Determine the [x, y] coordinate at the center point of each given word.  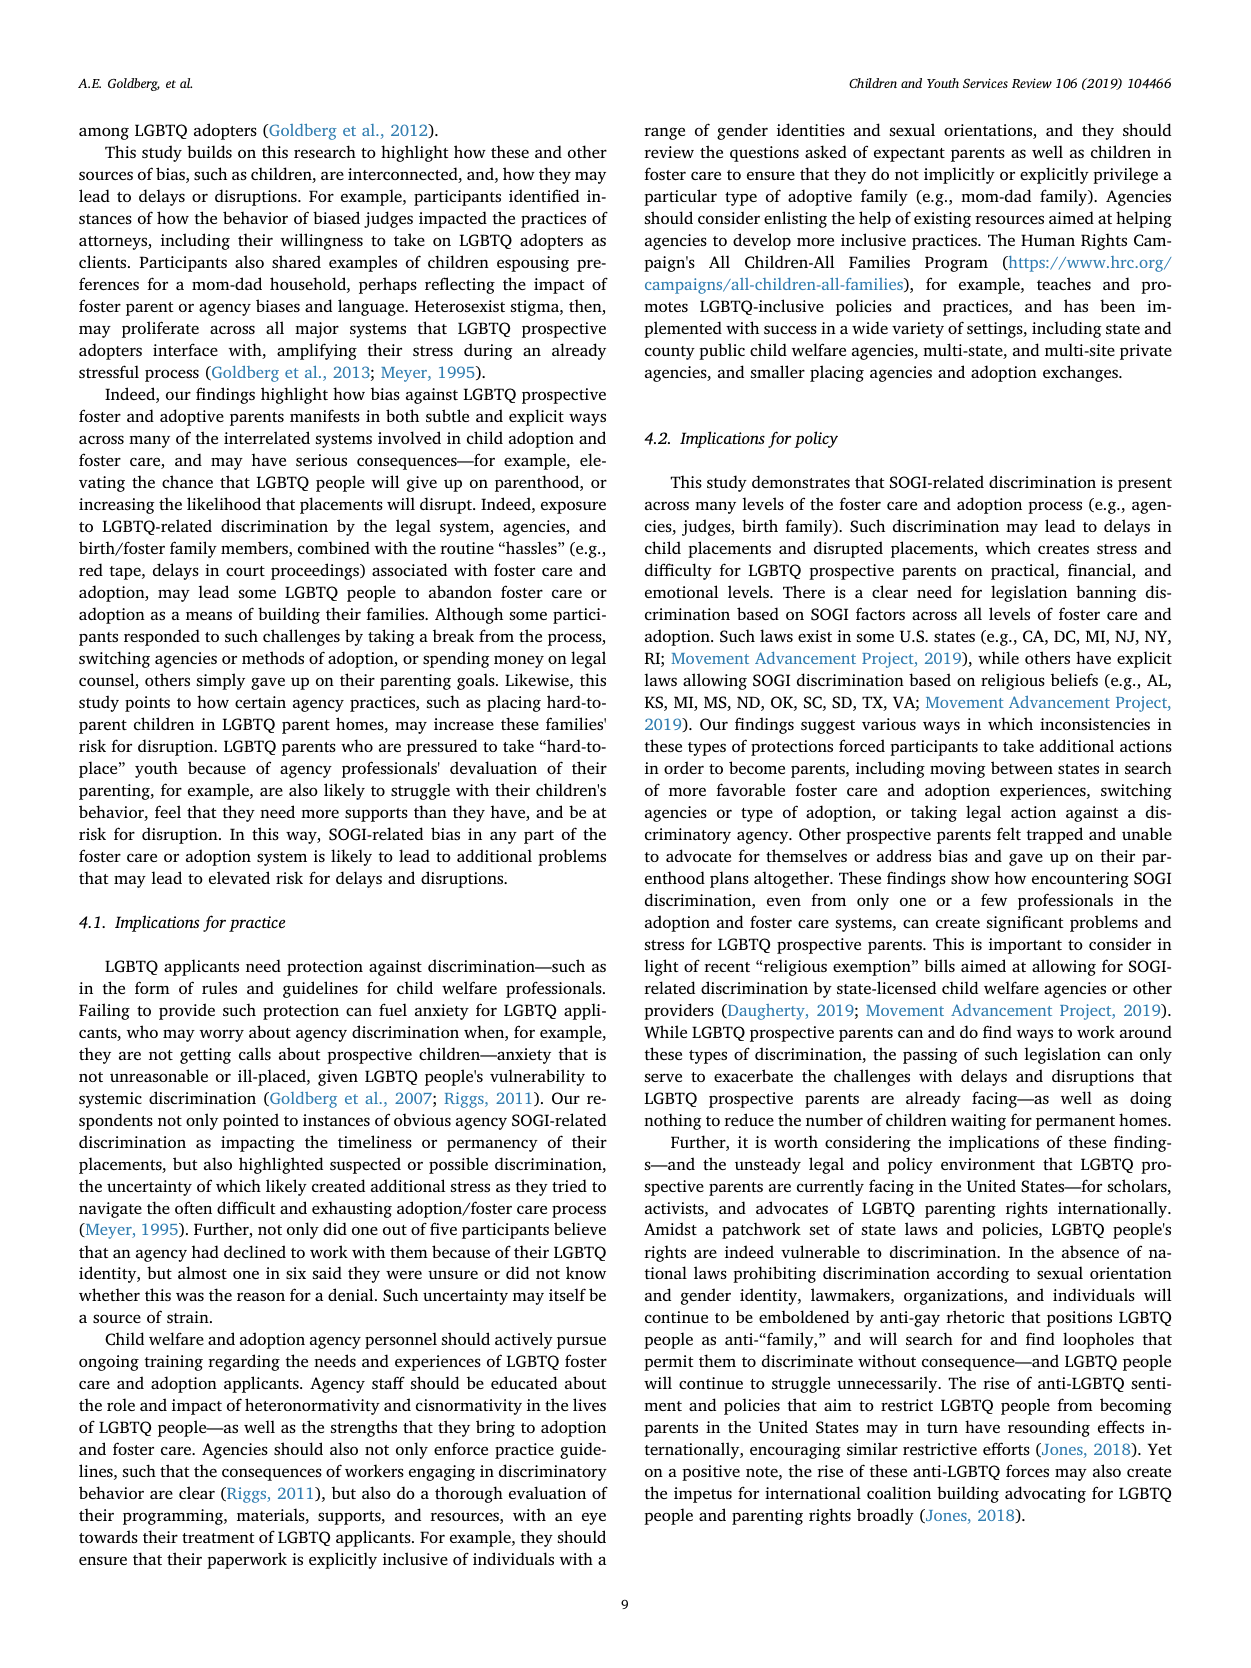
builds [209, 151]
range [664, 133]
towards [108, 1536]
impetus [703, 1495]
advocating [1045, 1494]
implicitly [959, 175]
